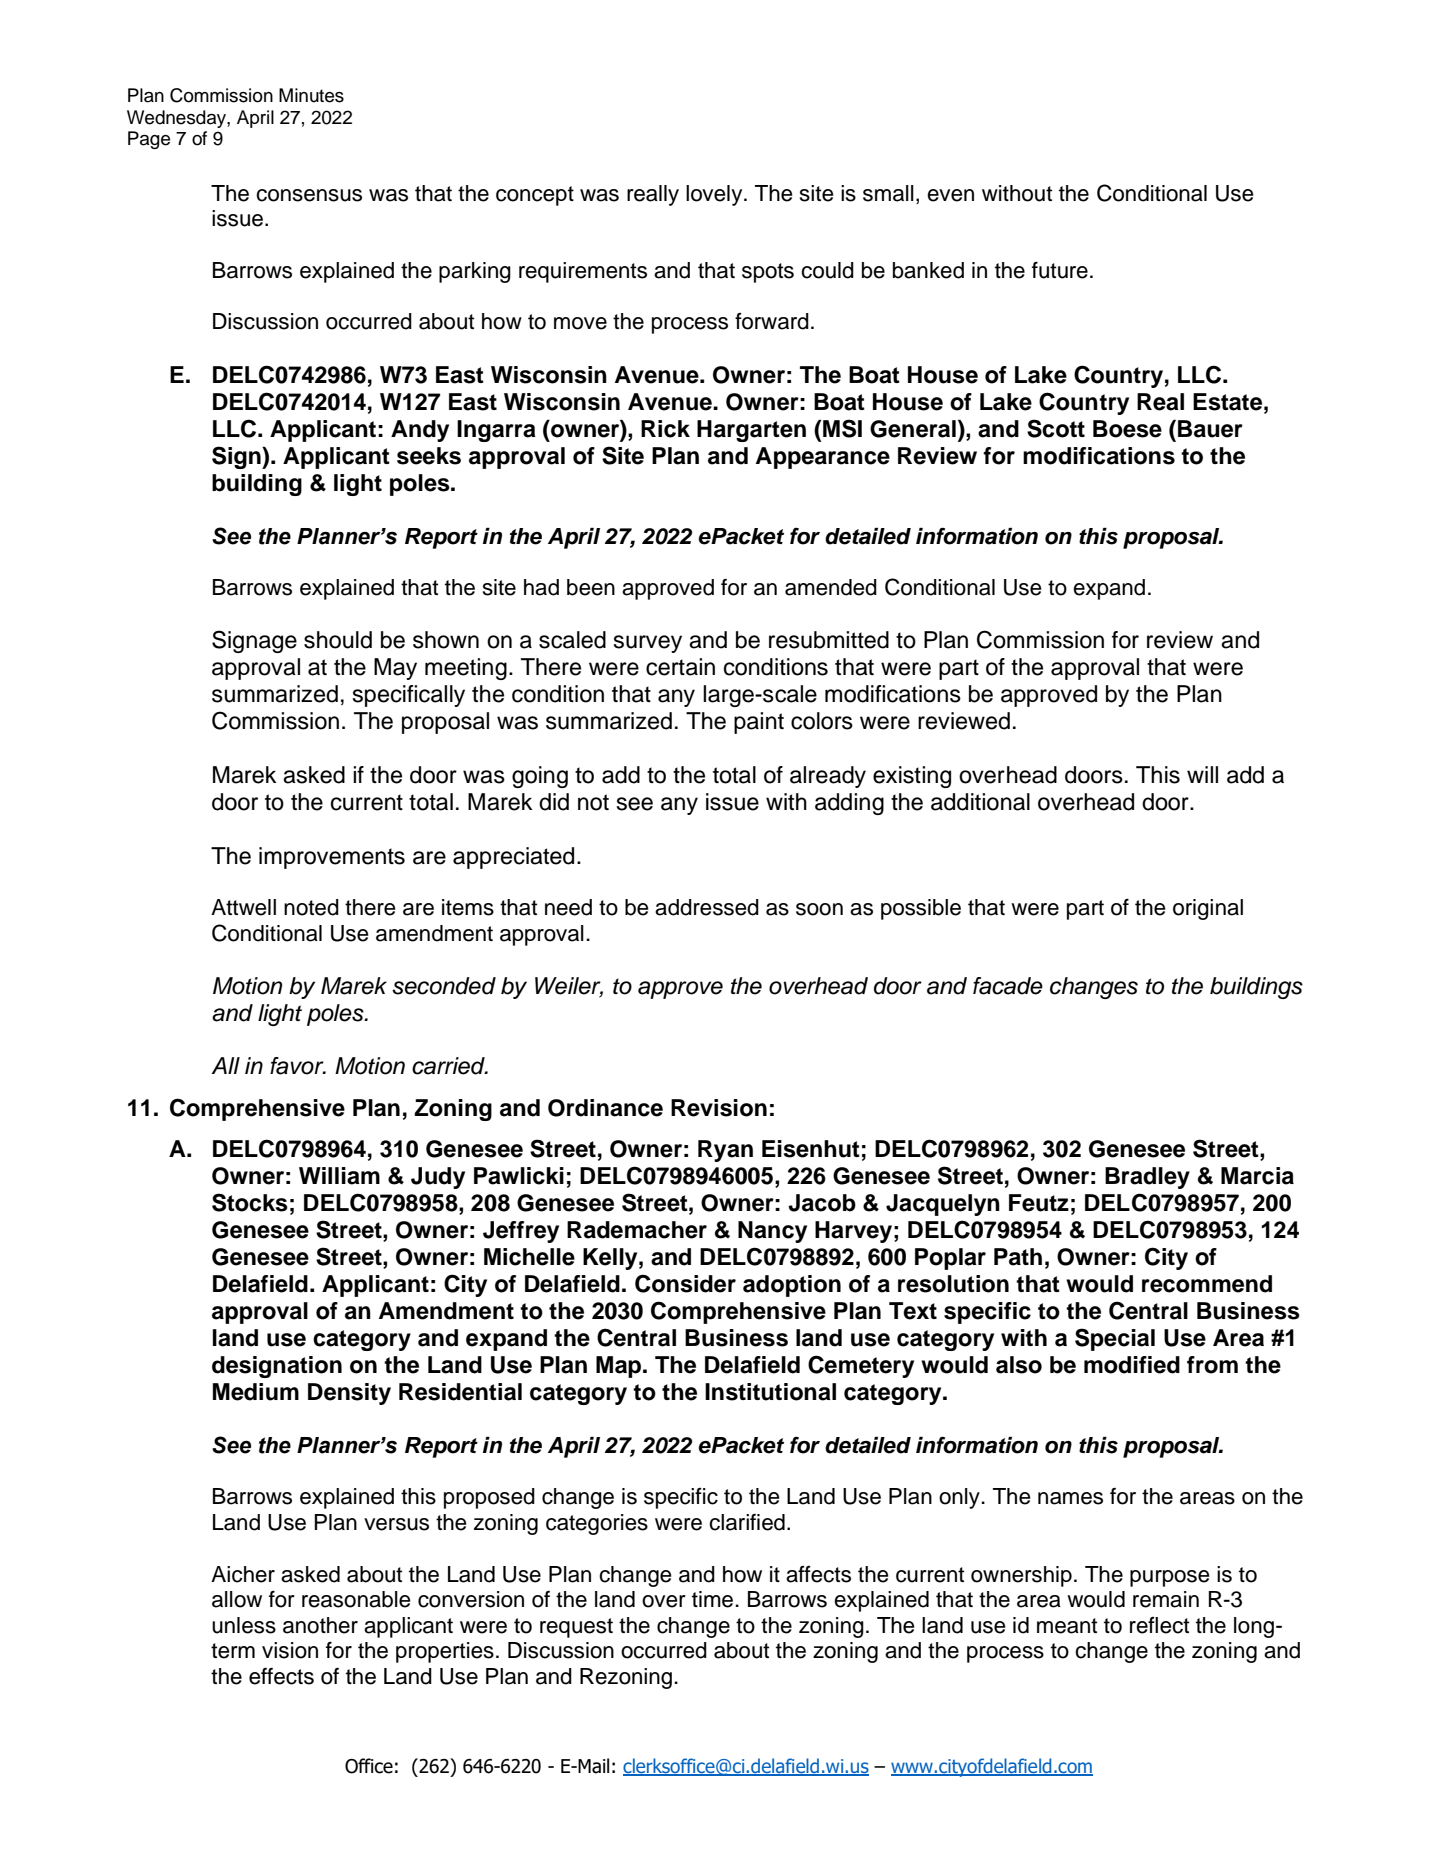  Describe the element at coordinates (715, 195) in the screenshot. I see `lovely` at that location.
